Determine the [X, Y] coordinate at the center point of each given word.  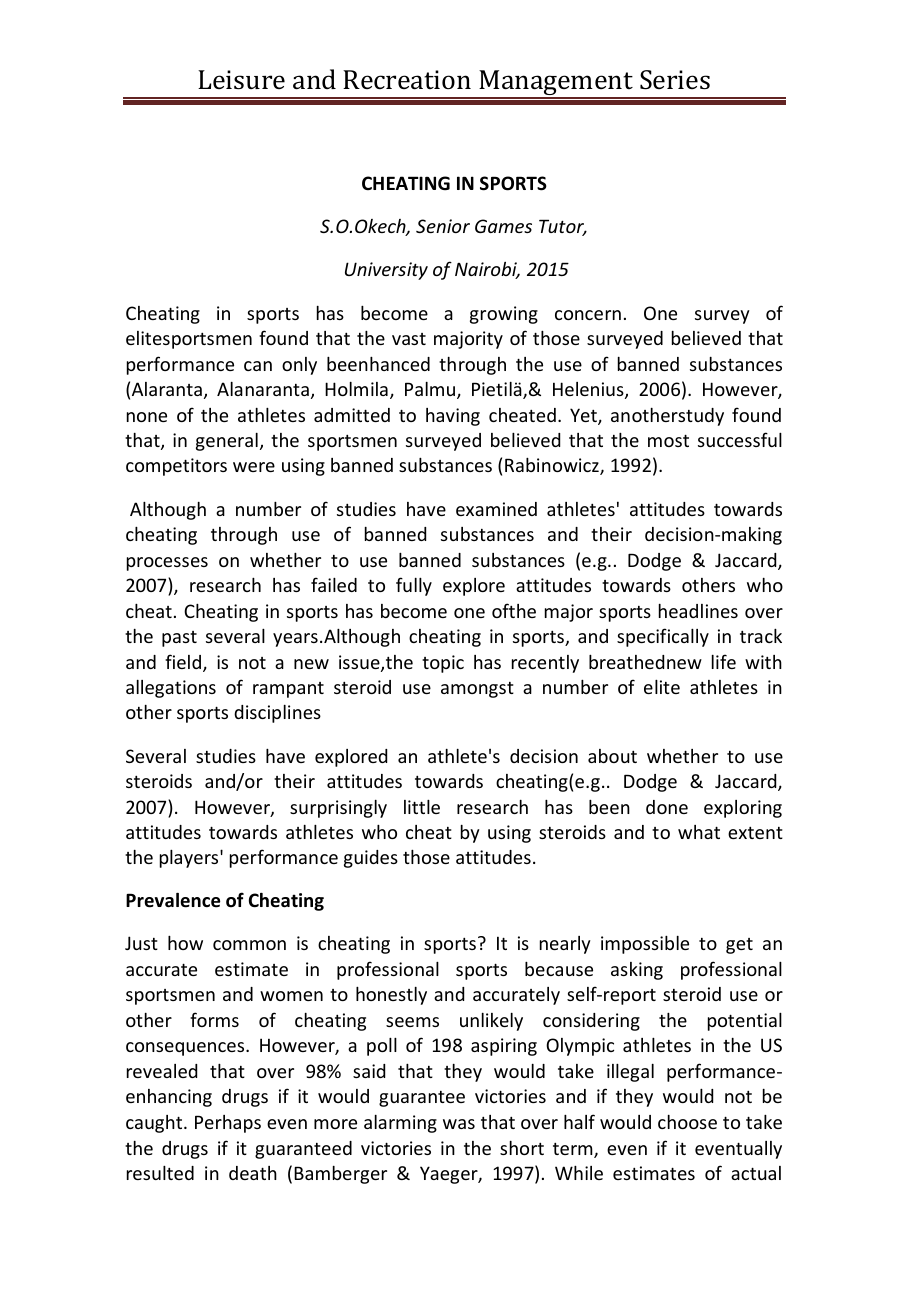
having [453, 417]
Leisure [241, 80]
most [668, 440]
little [422, 807]
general [227, 442]
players [190, 859]
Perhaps [228, 1124]
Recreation [407, 80]
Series [675, 80]
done [667, 807]
